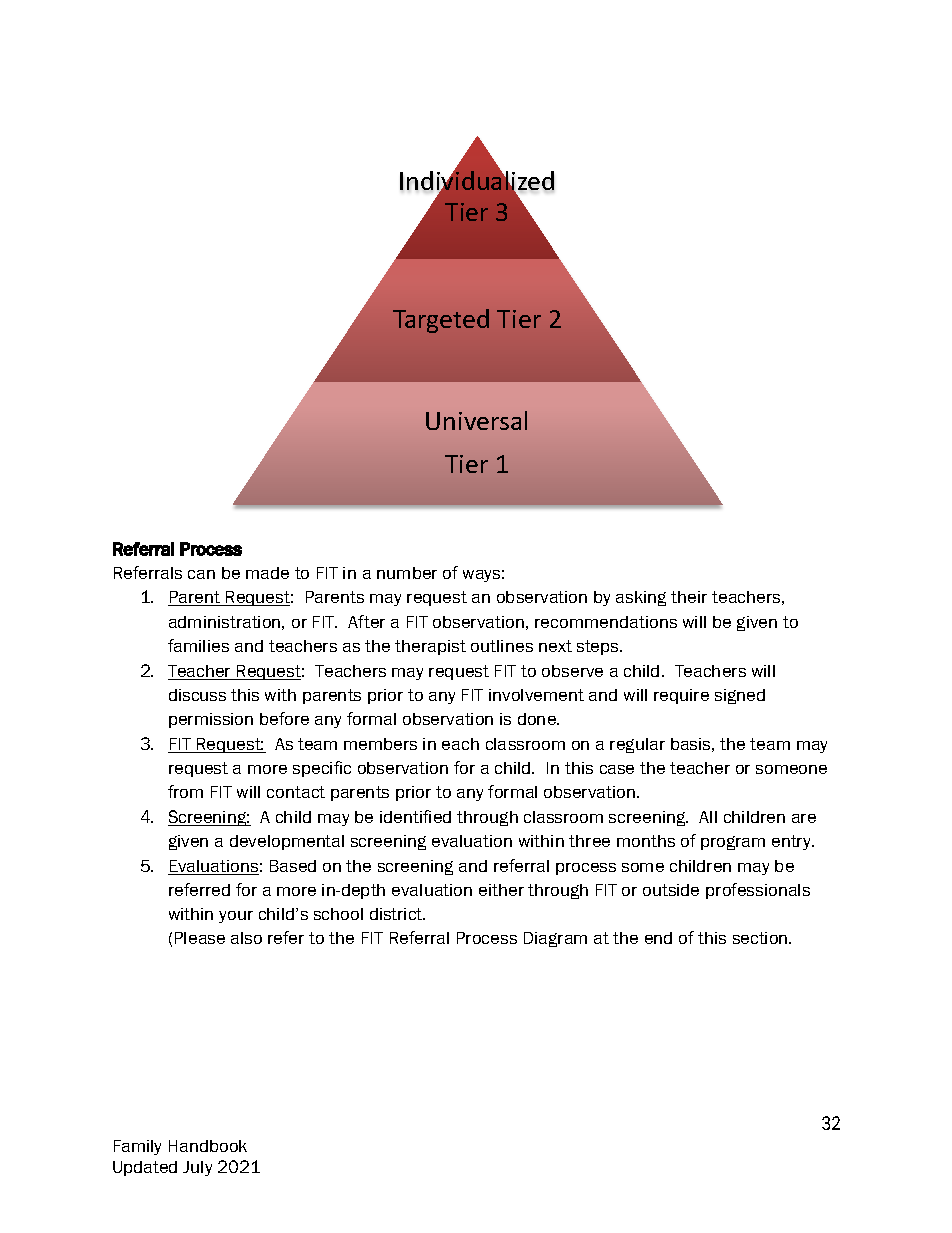  Describe the element at coordinates (761, 938) in the image. I see `section` at that location.
